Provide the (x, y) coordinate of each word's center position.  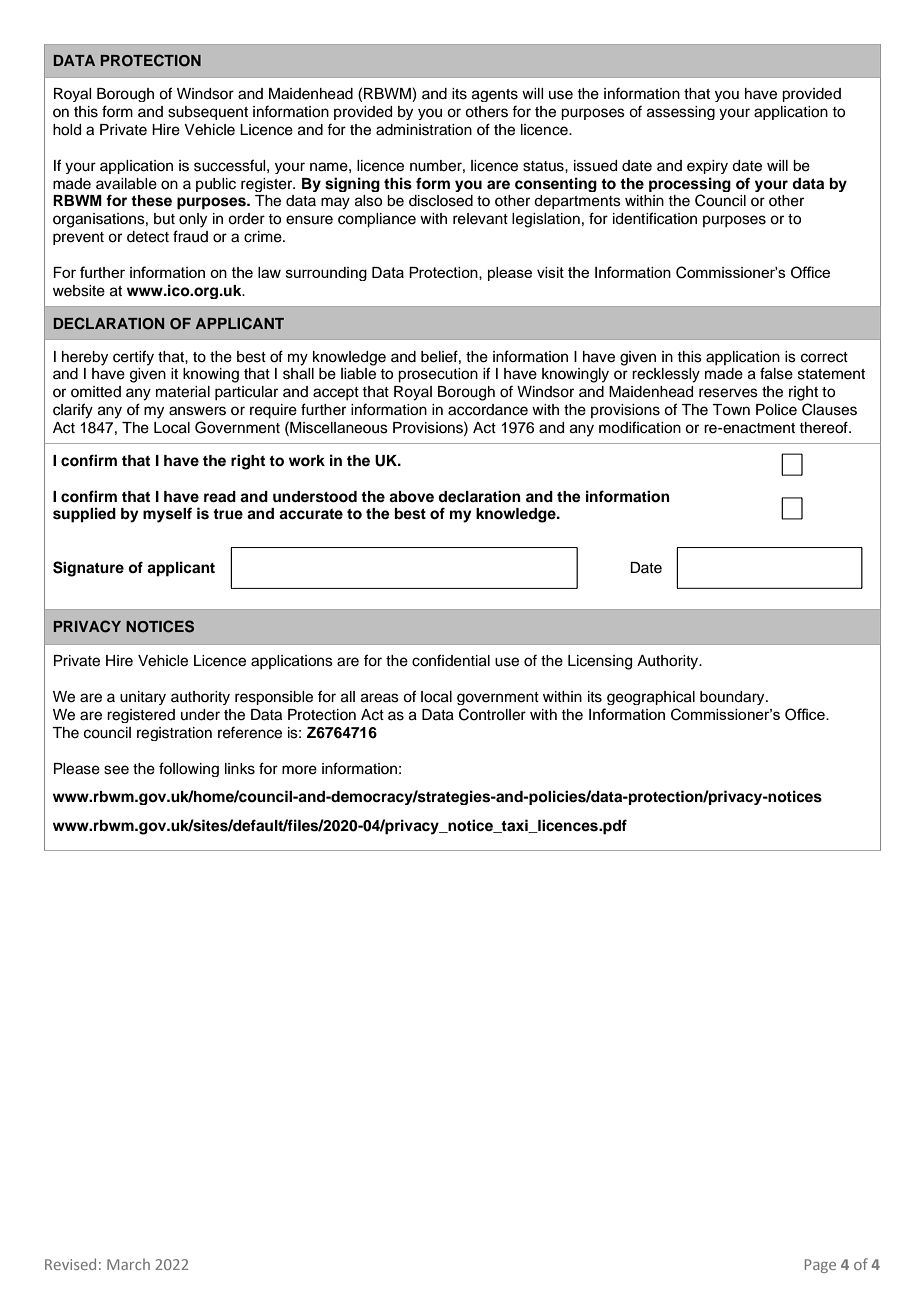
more (299, 770)
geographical (651, 698)
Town (731, 410)
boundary (733, 698)
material (183, 392)
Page (820, 1266)
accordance (488, 410)
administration (424, 130)
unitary (143, 698)
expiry (707, 167)
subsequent (208, 113)
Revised (70, 1264)
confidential (451, 660)
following (189, 769)
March (128, 1264)
